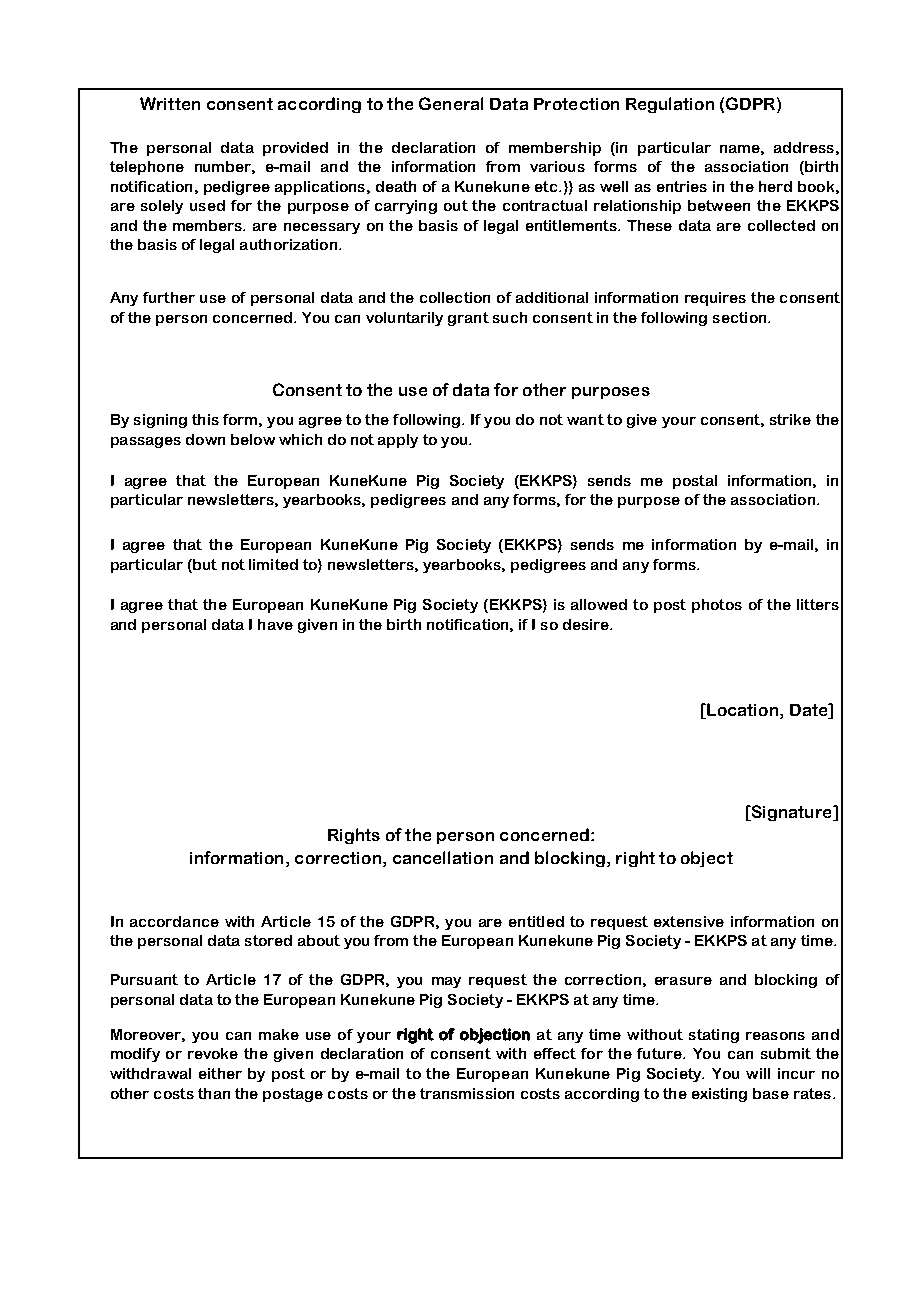 The width and height of the document is (924, 1308). Describe the element at coordinates (467, 1093) in the document. I see `transmission` at that location.
